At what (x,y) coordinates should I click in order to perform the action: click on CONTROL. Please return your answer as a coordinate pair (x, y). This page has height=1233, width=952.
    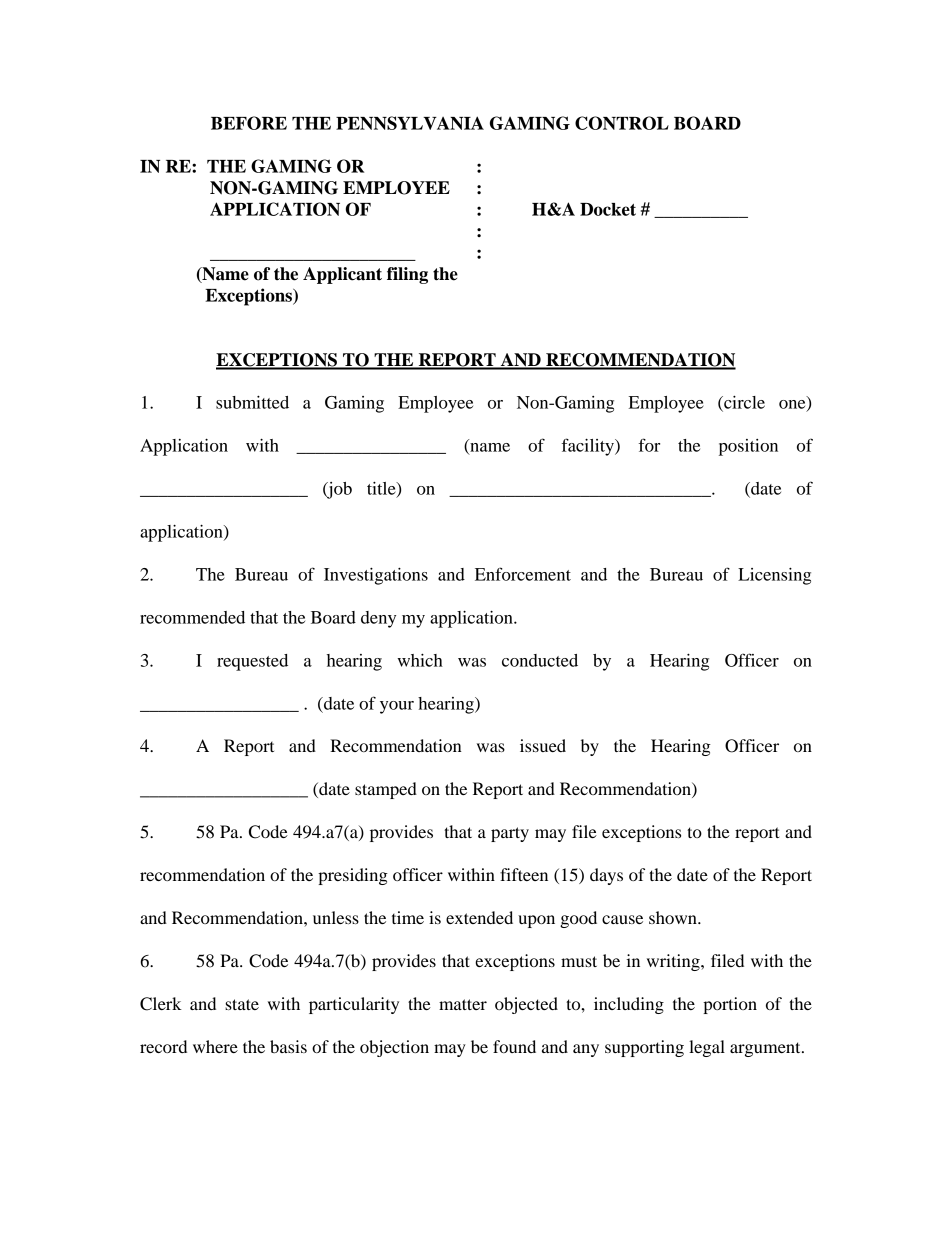
    Looking at the image, I should click on (622, 123).
